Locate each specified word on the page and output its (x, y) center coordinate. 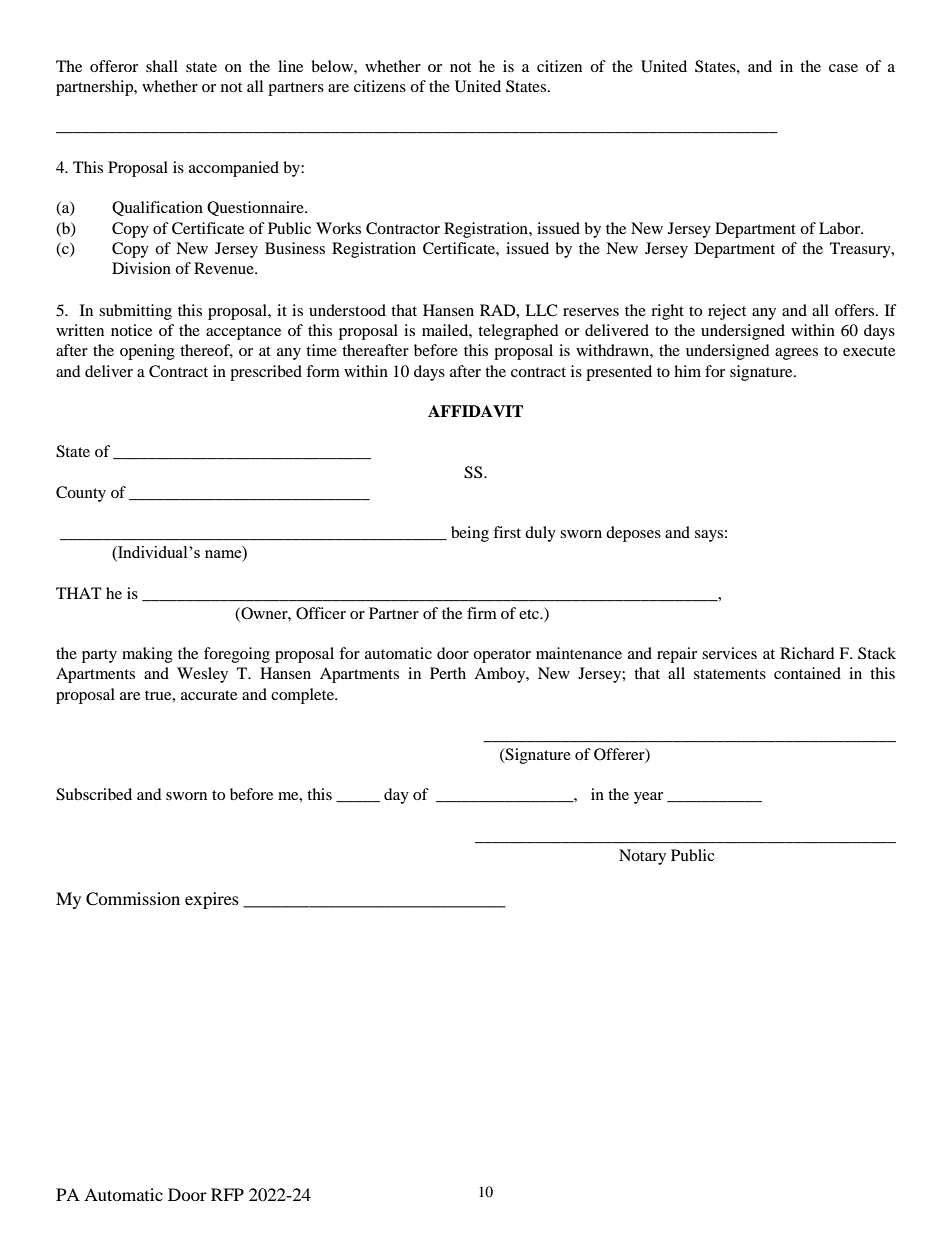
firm (482, 613)
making (147, 655)
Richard (807, 653)
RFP (227, 1194)
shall (162, 66)
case (843, 68)
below (333, 66)
